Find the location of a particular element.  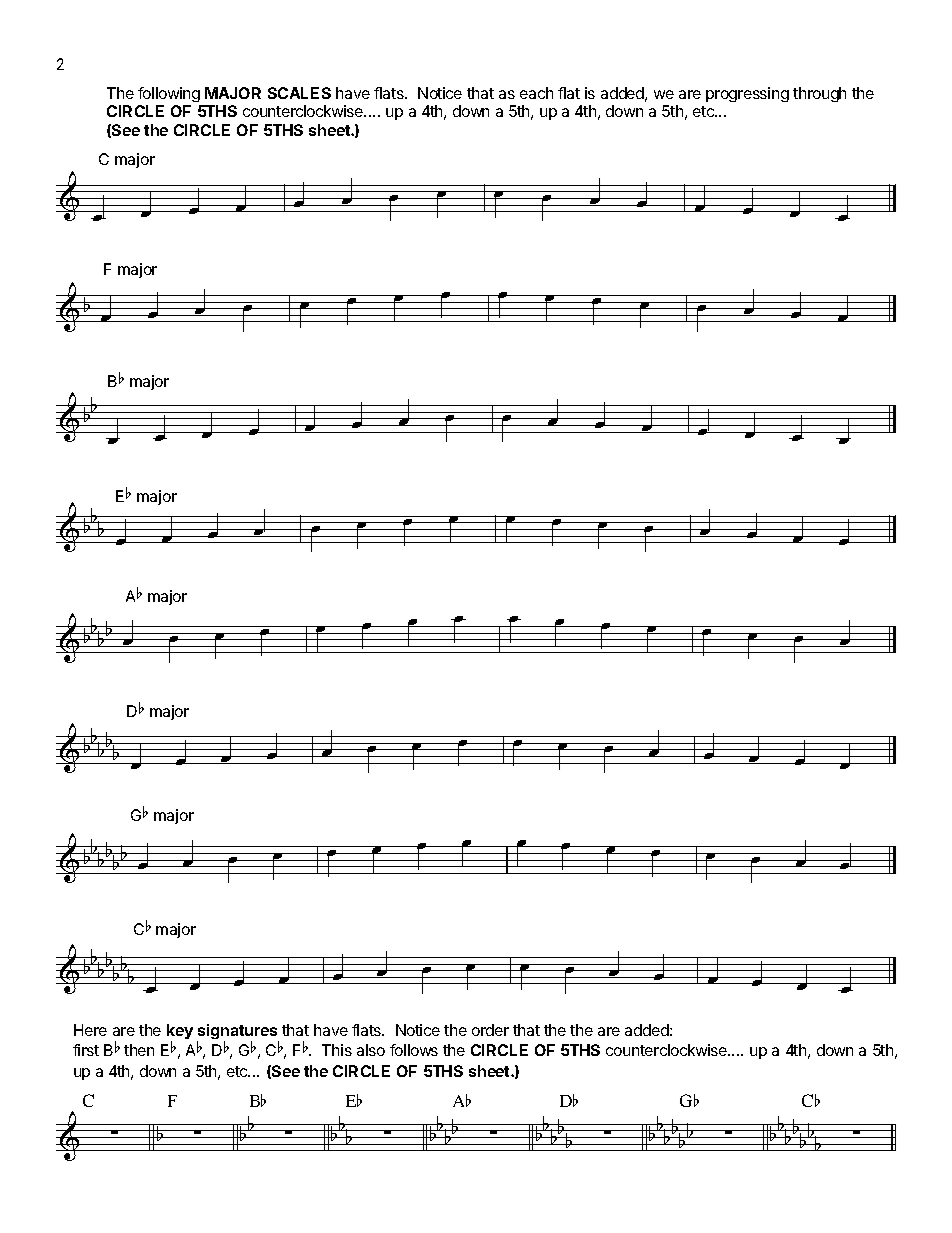

order is located at coordinates (490, 1030).
